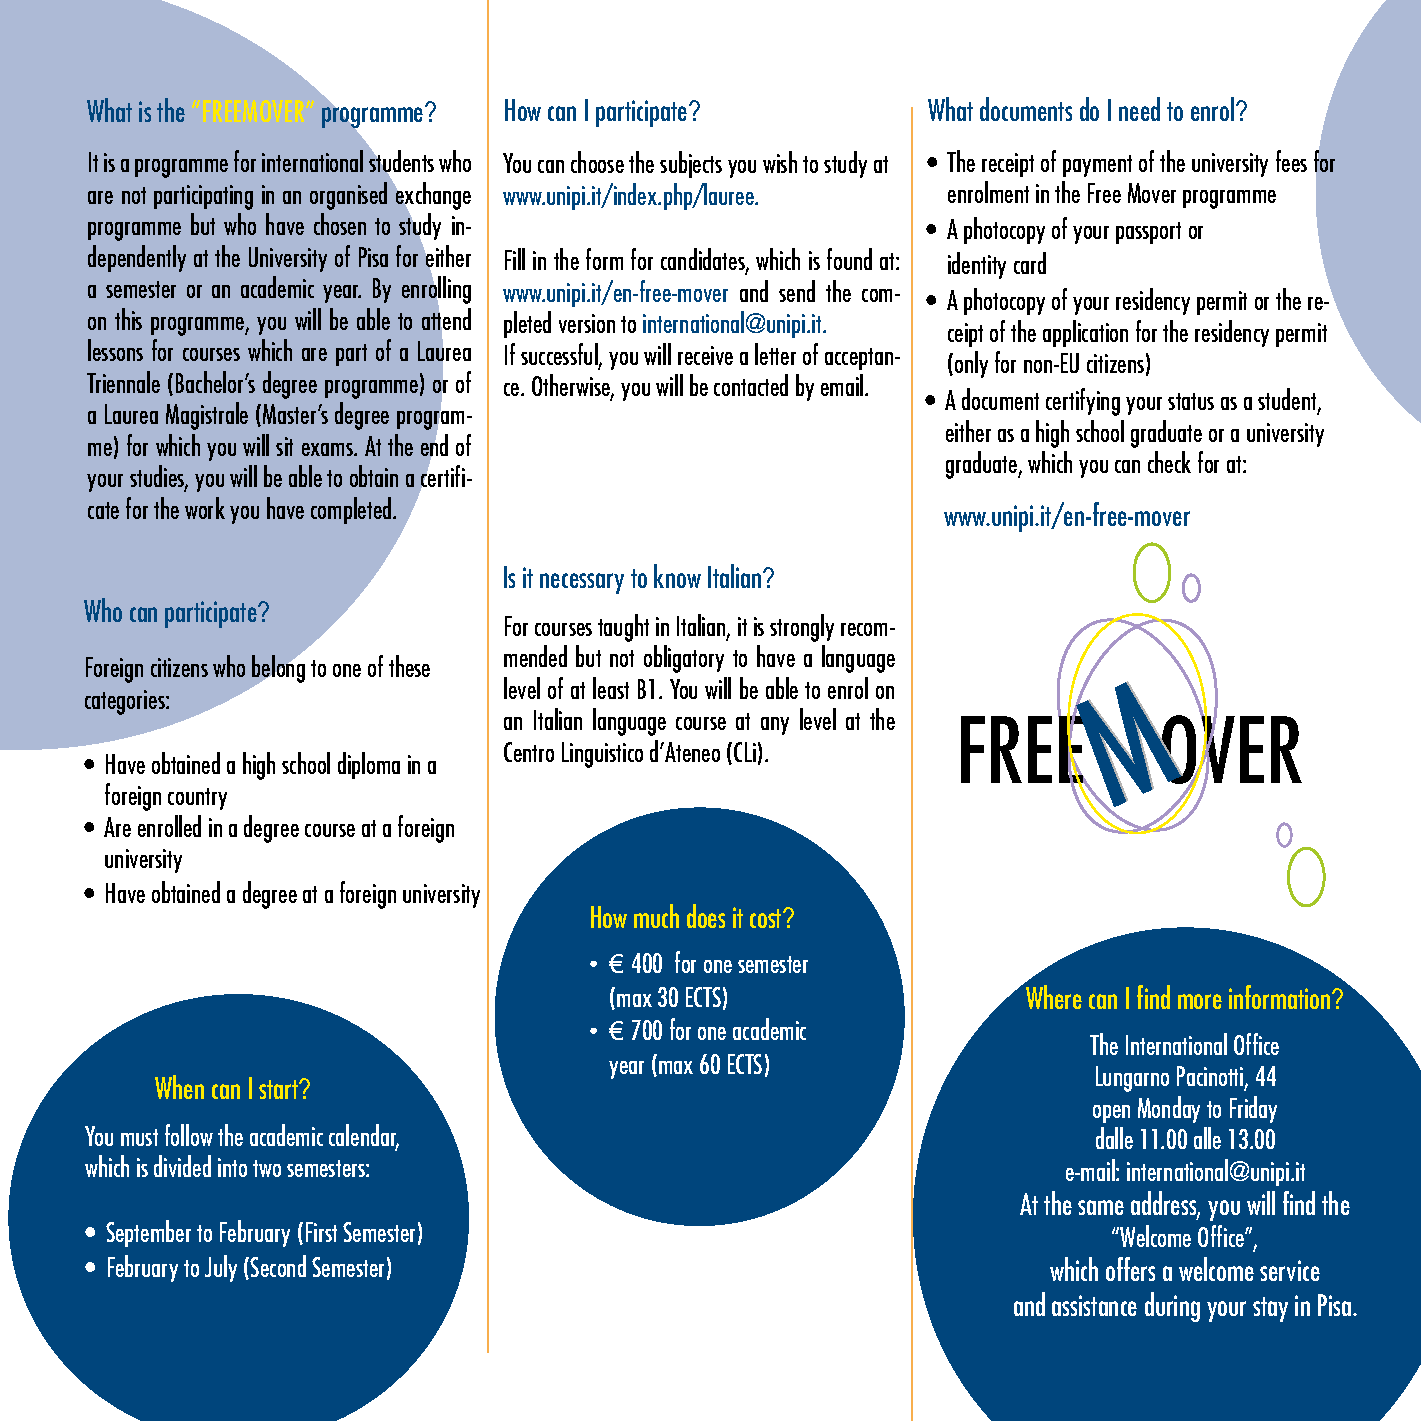 Image resolution: width=1421 pixels, height=1421 pixels. What do you see at coordinates (751, 385) in the image?
I see `contacted` at bounding box center [751, 385].
